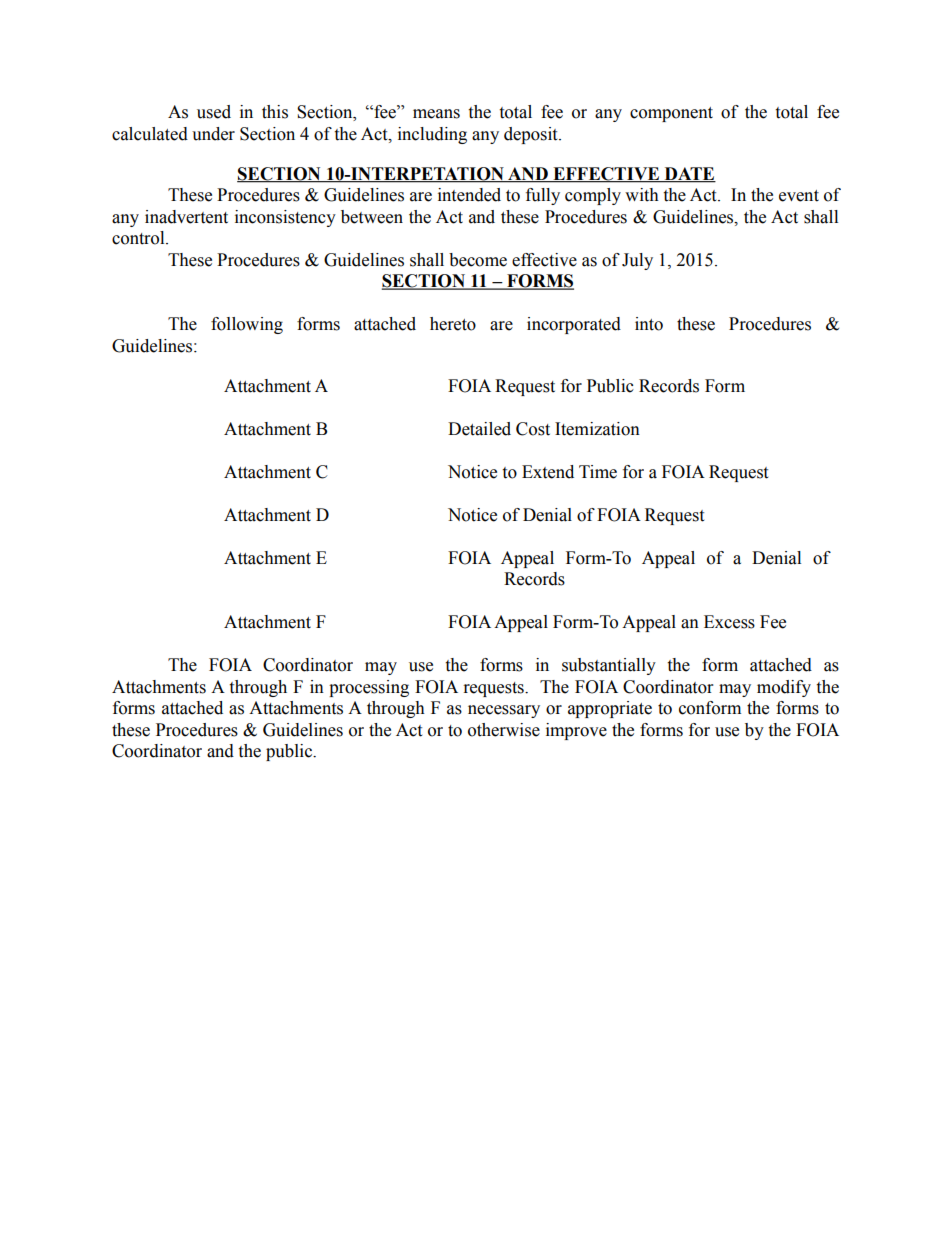  What do you see at coordinates (369, 688) in the screenshot?
I see `processing` at bounding box center [369, 688].
